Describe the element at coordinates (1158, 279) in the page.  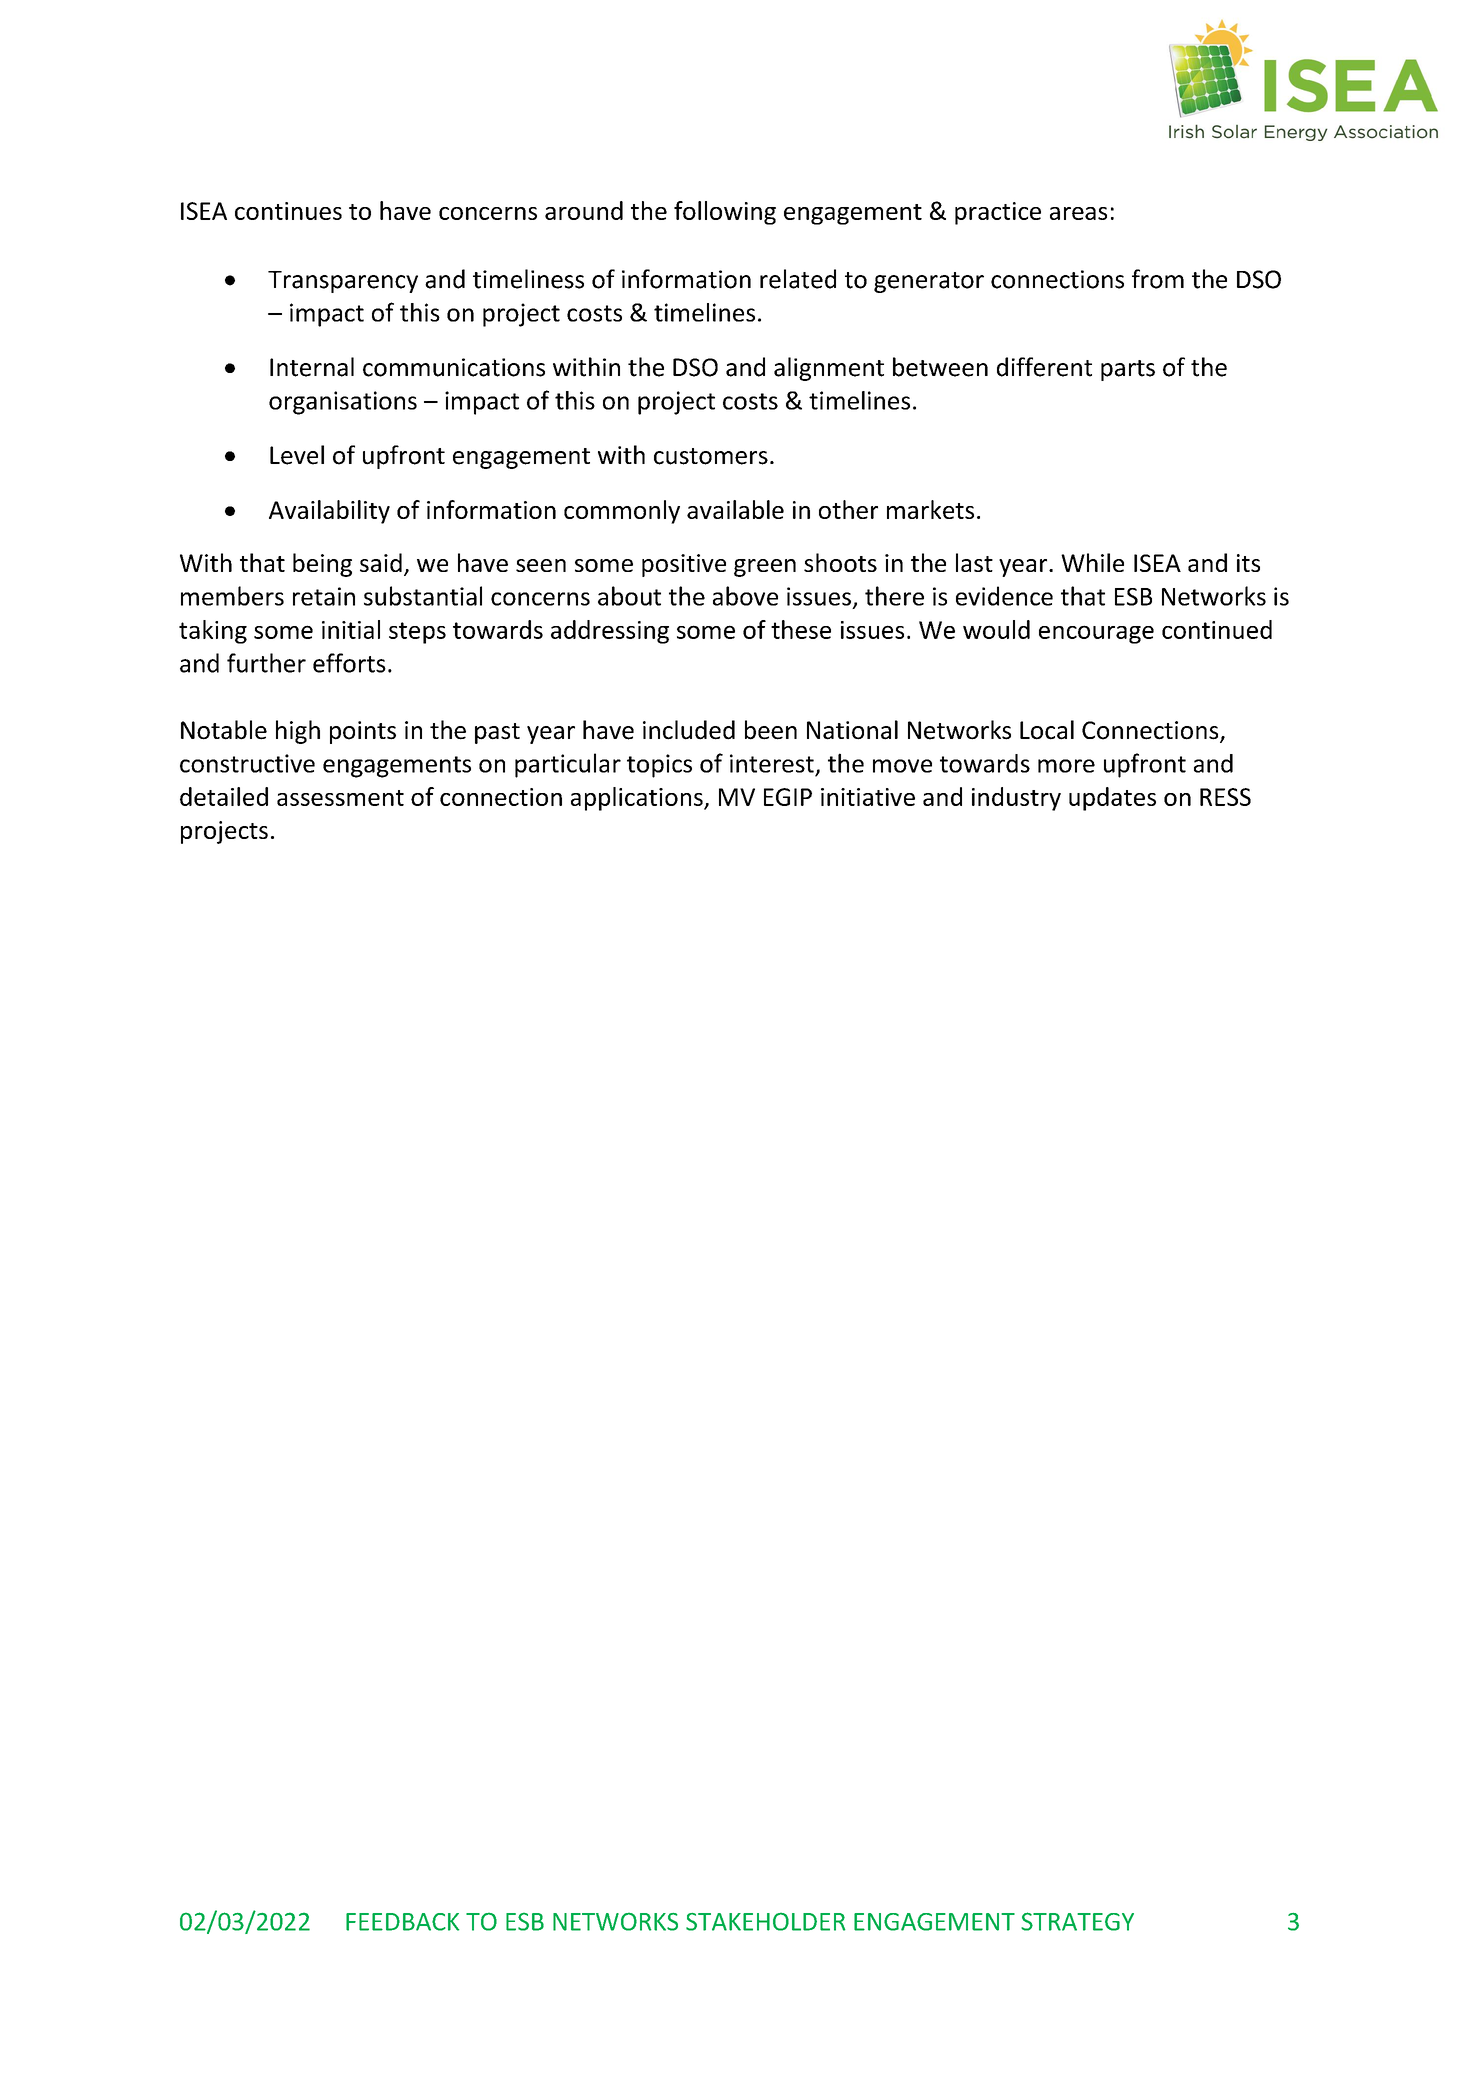
I see `from` at that location.
